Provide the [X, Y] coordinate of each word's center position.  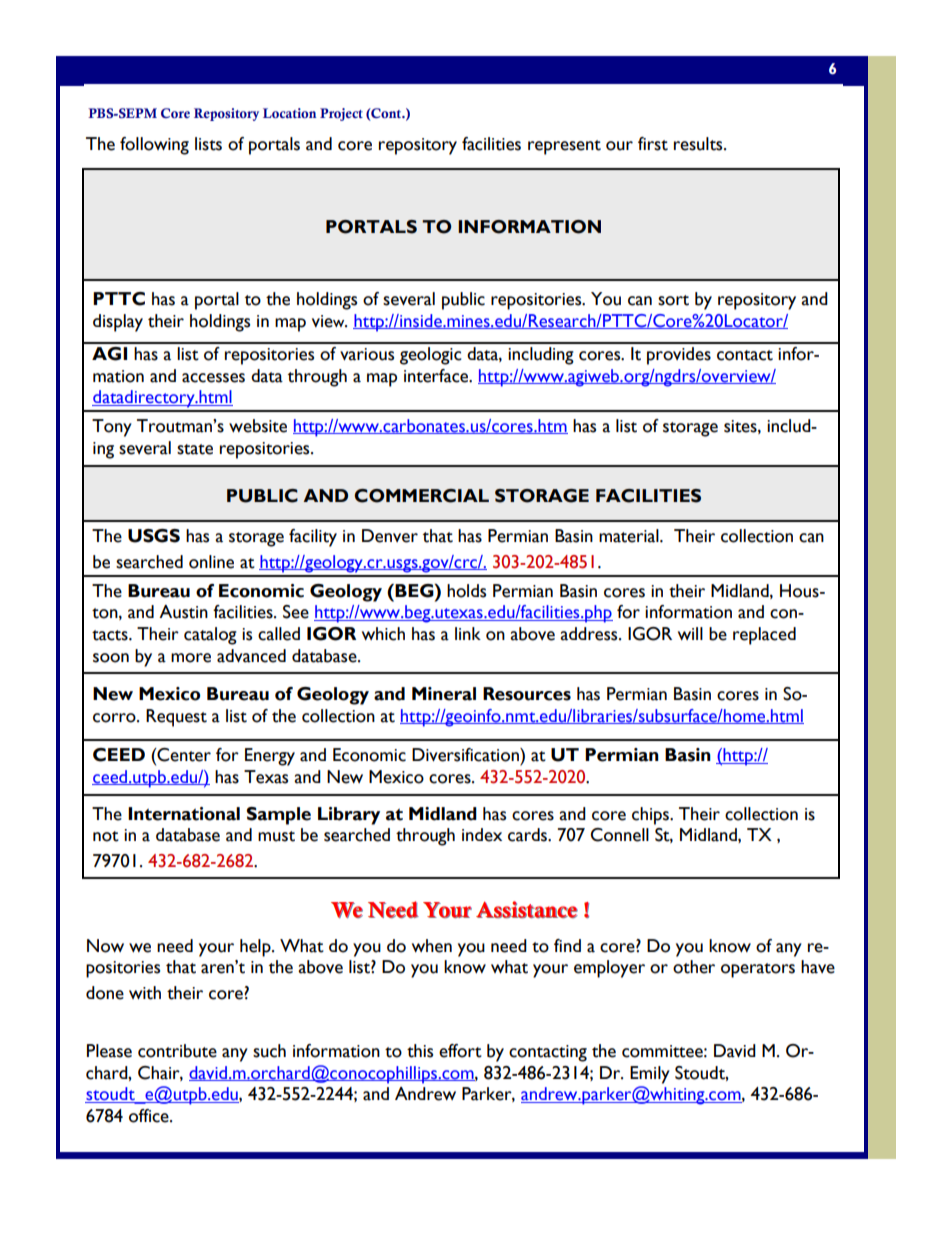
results [699, 144]
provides [679, 356]
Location [290, 113]
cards [528, 835]
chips [651, 816]
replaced [764, 636]
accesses [213, 378]
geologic [431, 356]
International [184, 814]
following [154, 146]
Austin [183, 612]
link [468, 633]
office [150, 1116]
